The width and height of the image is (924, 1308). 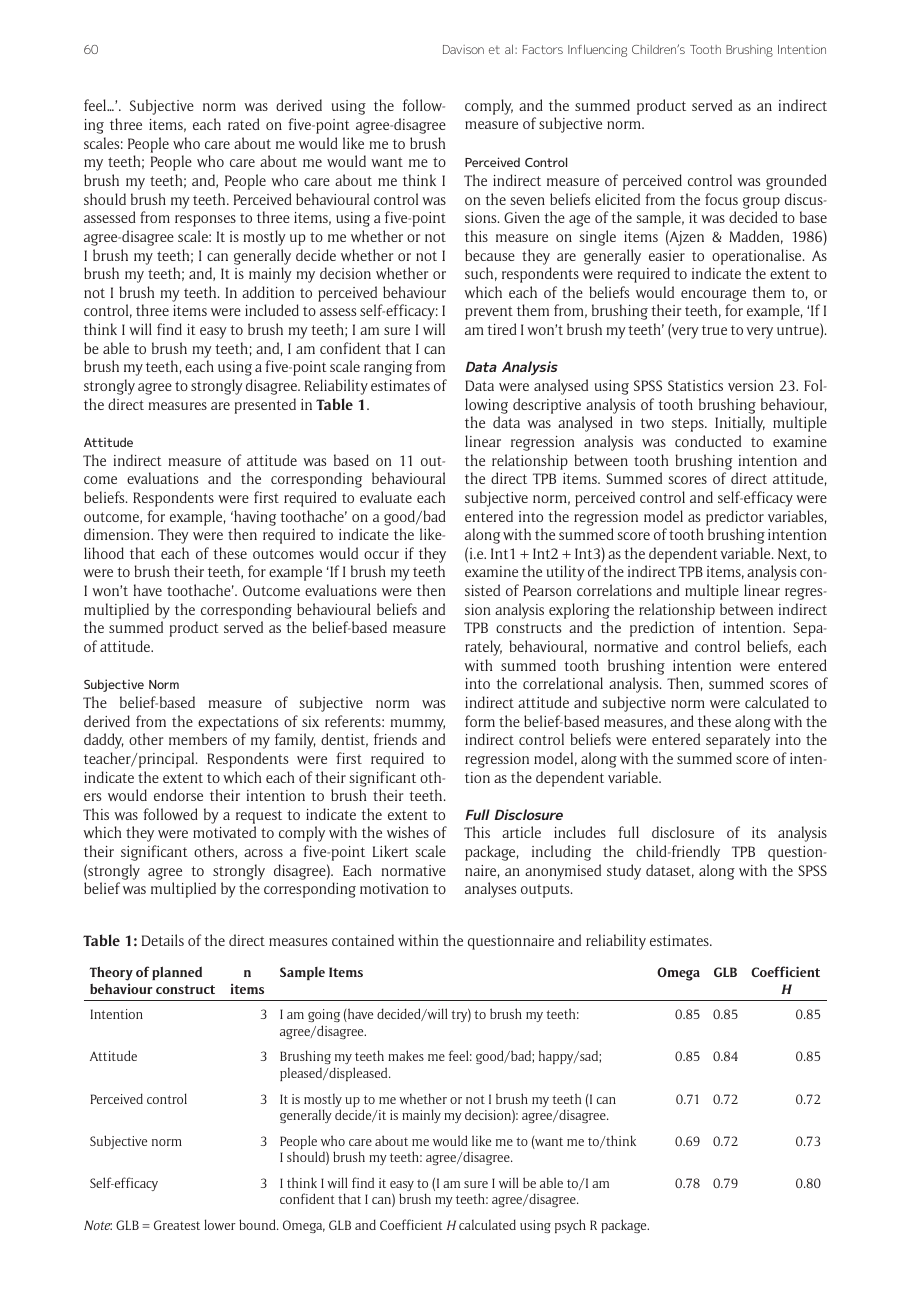 What do you see at coordinates (244, 124) in the image?
I see `rated` at bounding box center [244, 124].
